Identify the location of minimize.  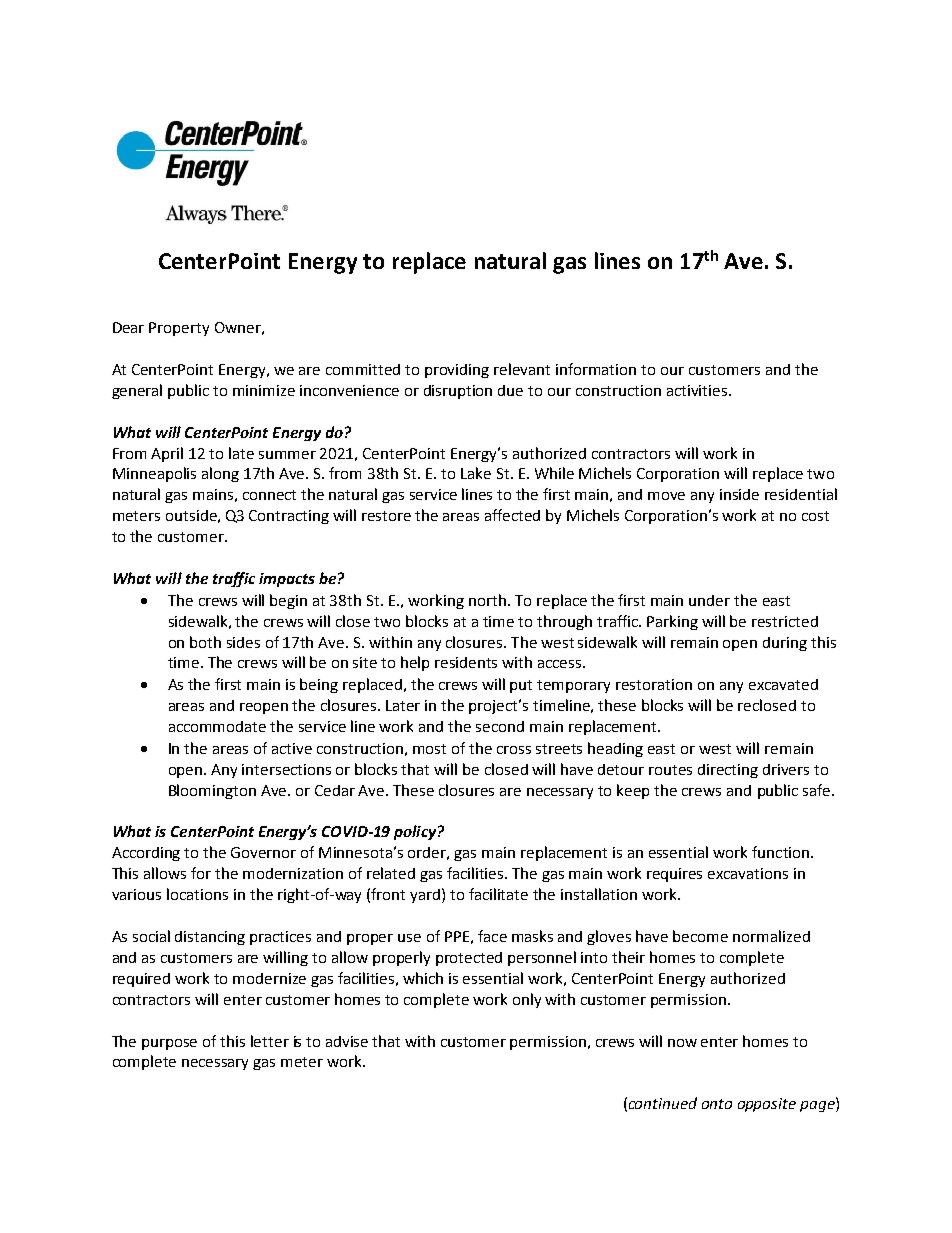
(264, 390).
